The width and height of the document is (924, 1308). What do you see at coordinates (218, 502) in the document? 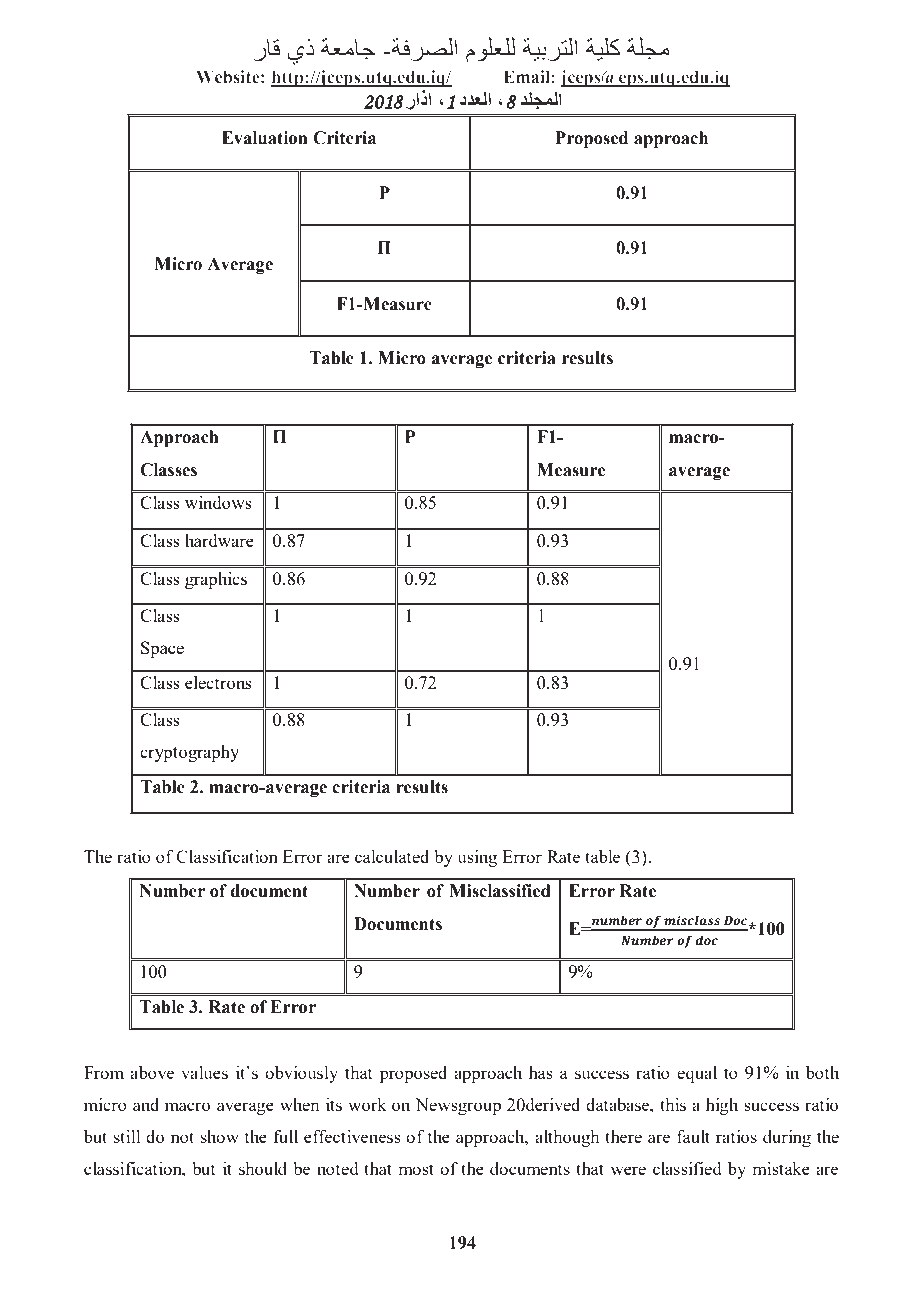
I see `windows` at bounding box center [218, 502].
